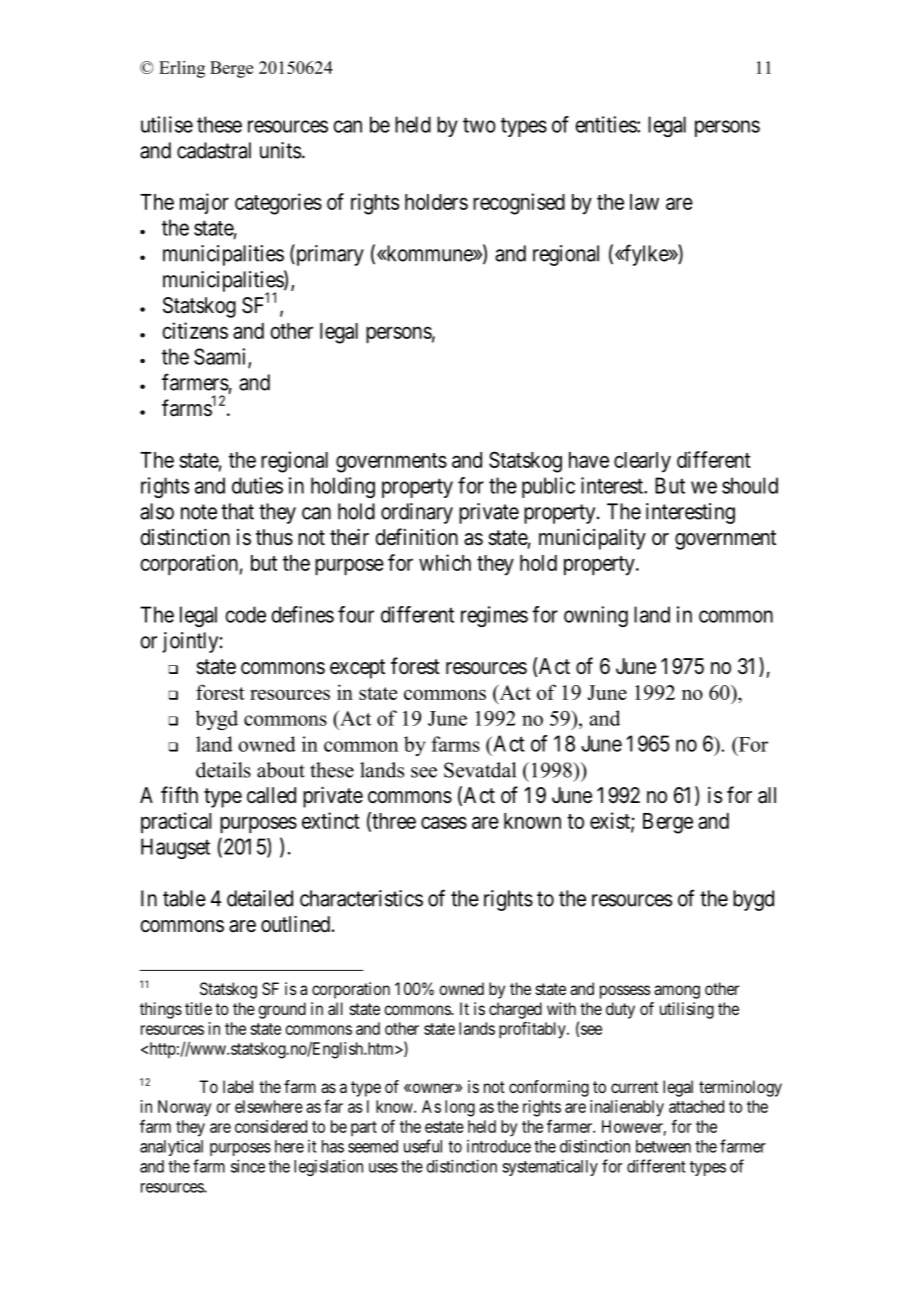 The image size is (924, 1308). Describe the element at coordinates (223, 770) in the document. I see `details` at that location.
